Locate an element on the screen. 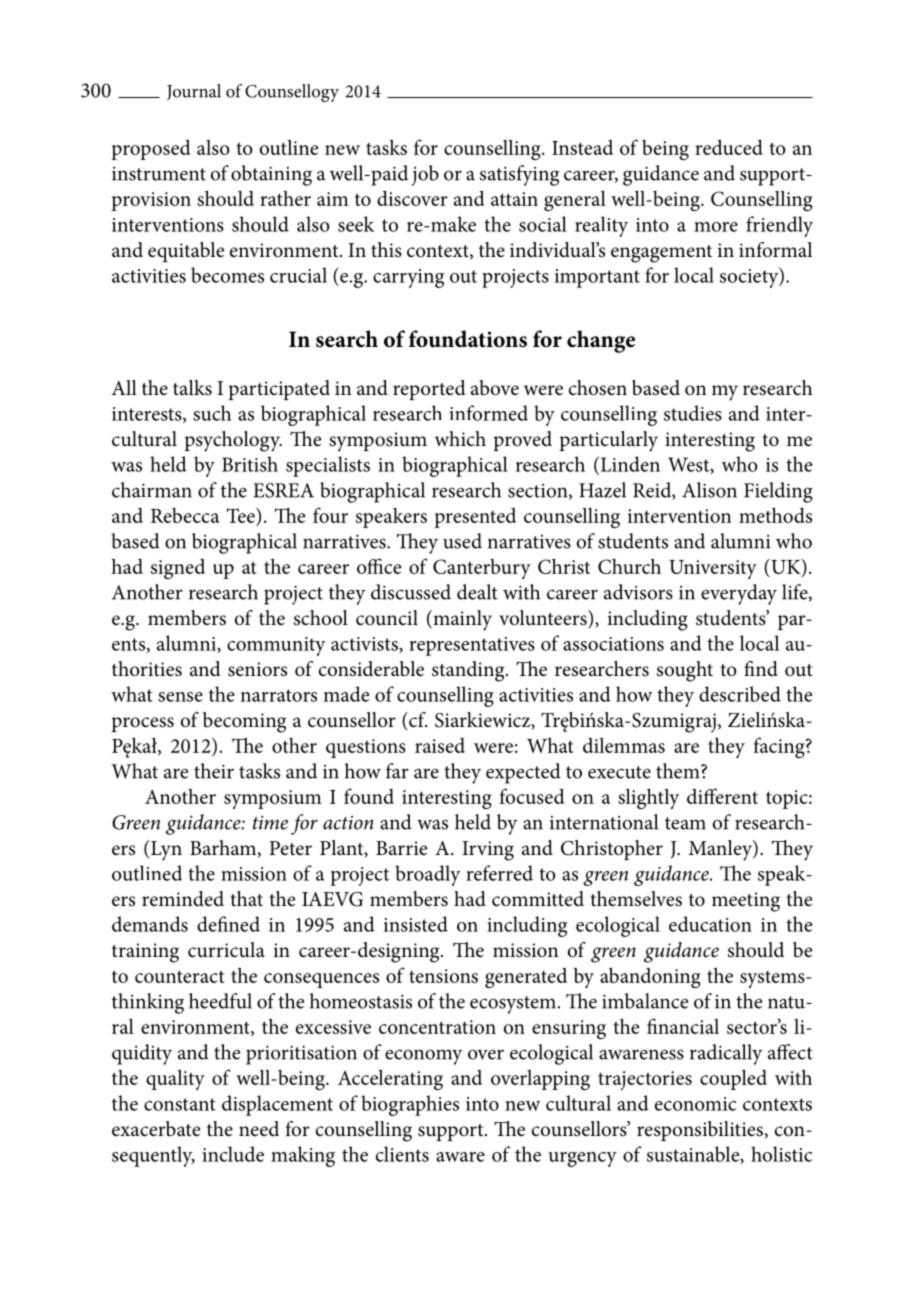  Journal is located at coordinates (194, 92).
